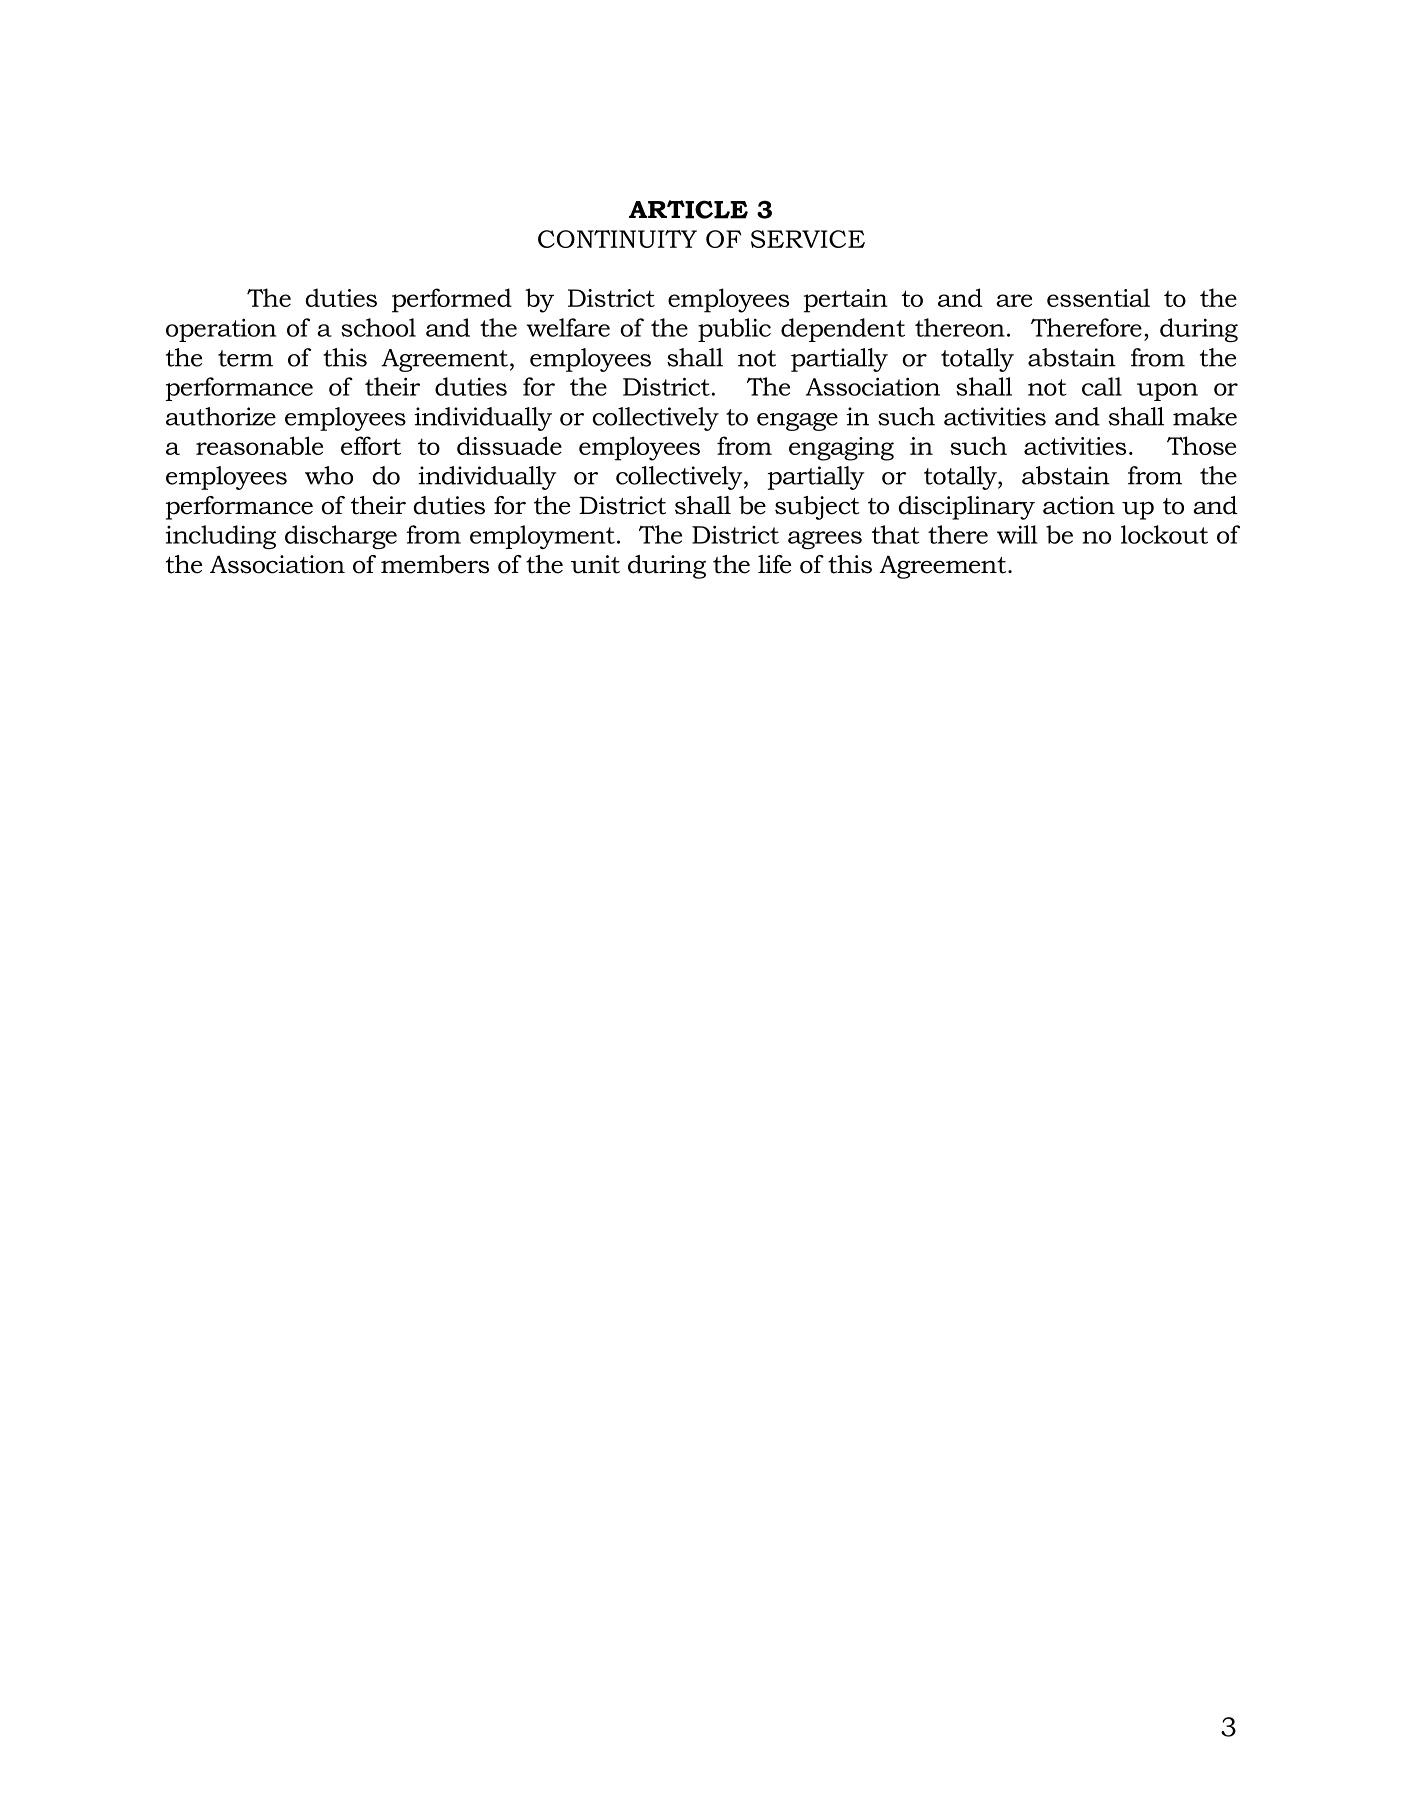  Describe the element at coordinates (774, 564) in the image. I see `life` at that location.
